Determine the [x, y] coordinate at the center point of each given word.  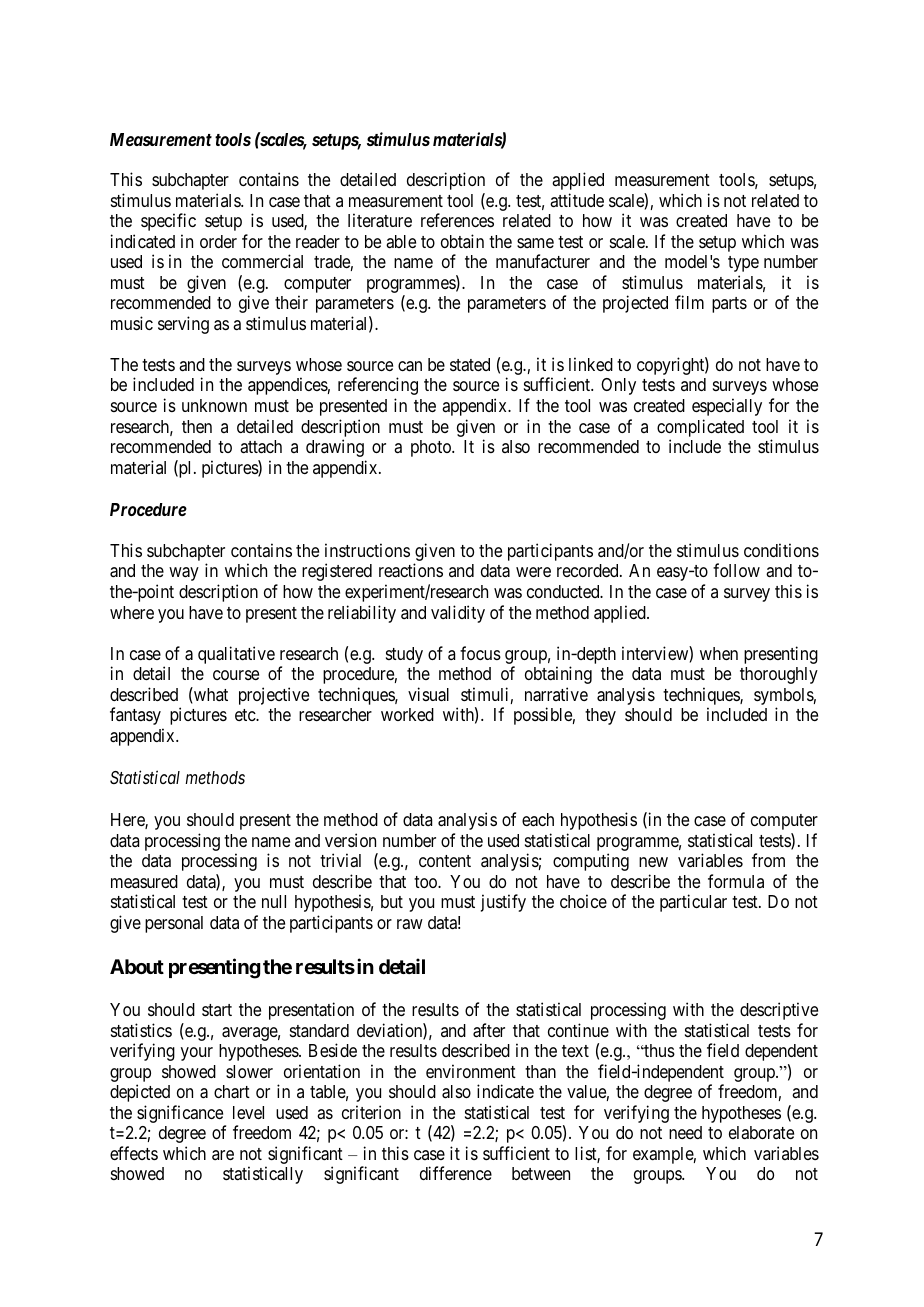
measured [144, 881]
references [457, 220]
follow [736, 570]
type [743, 264]
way [184, 574]
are [223, 1155]
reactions [411, 570]
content [445, 861]
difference [456, 1173]
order [218, 241]
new [653, 862]
